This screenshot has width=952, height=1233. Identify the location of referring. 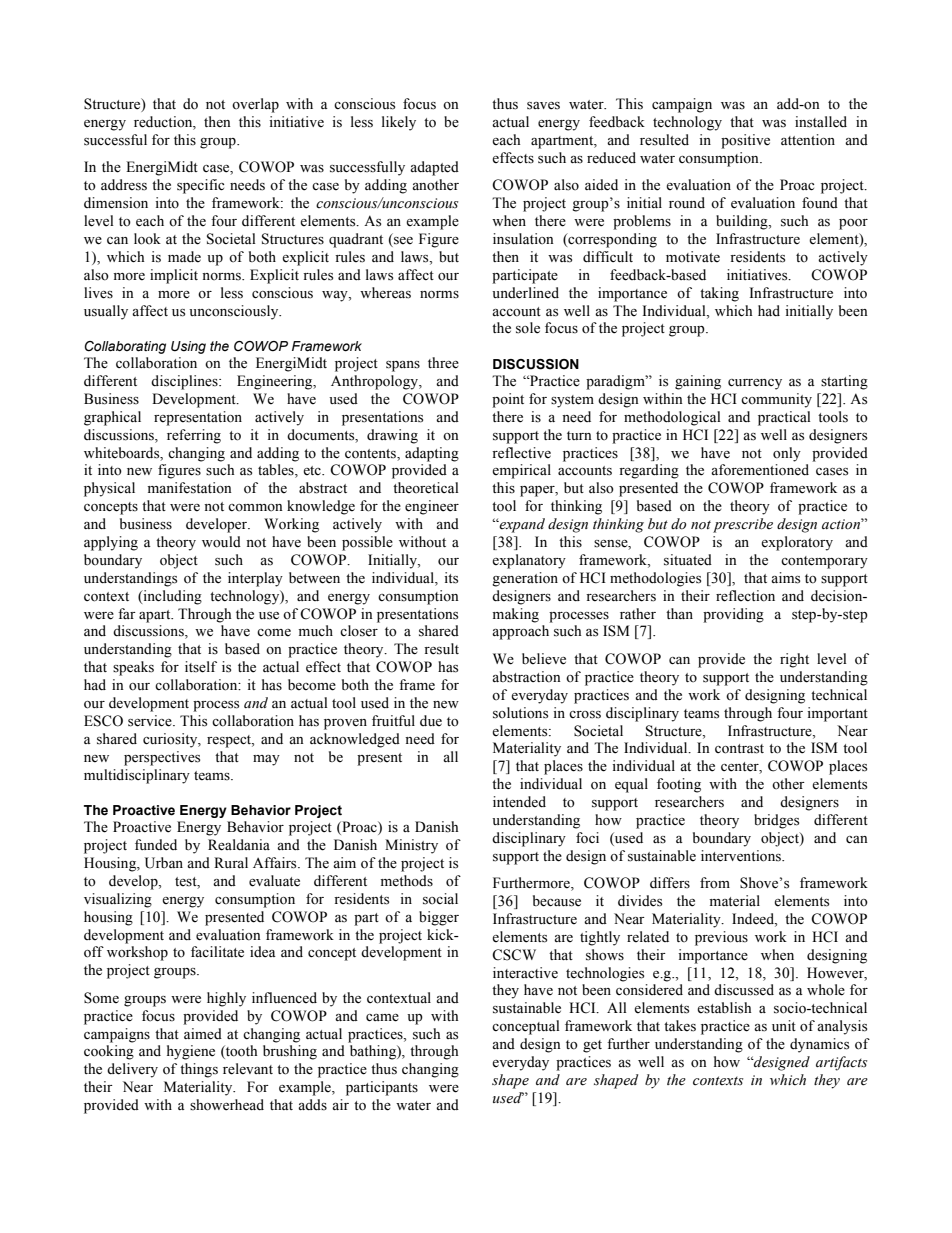
(194, 436).
